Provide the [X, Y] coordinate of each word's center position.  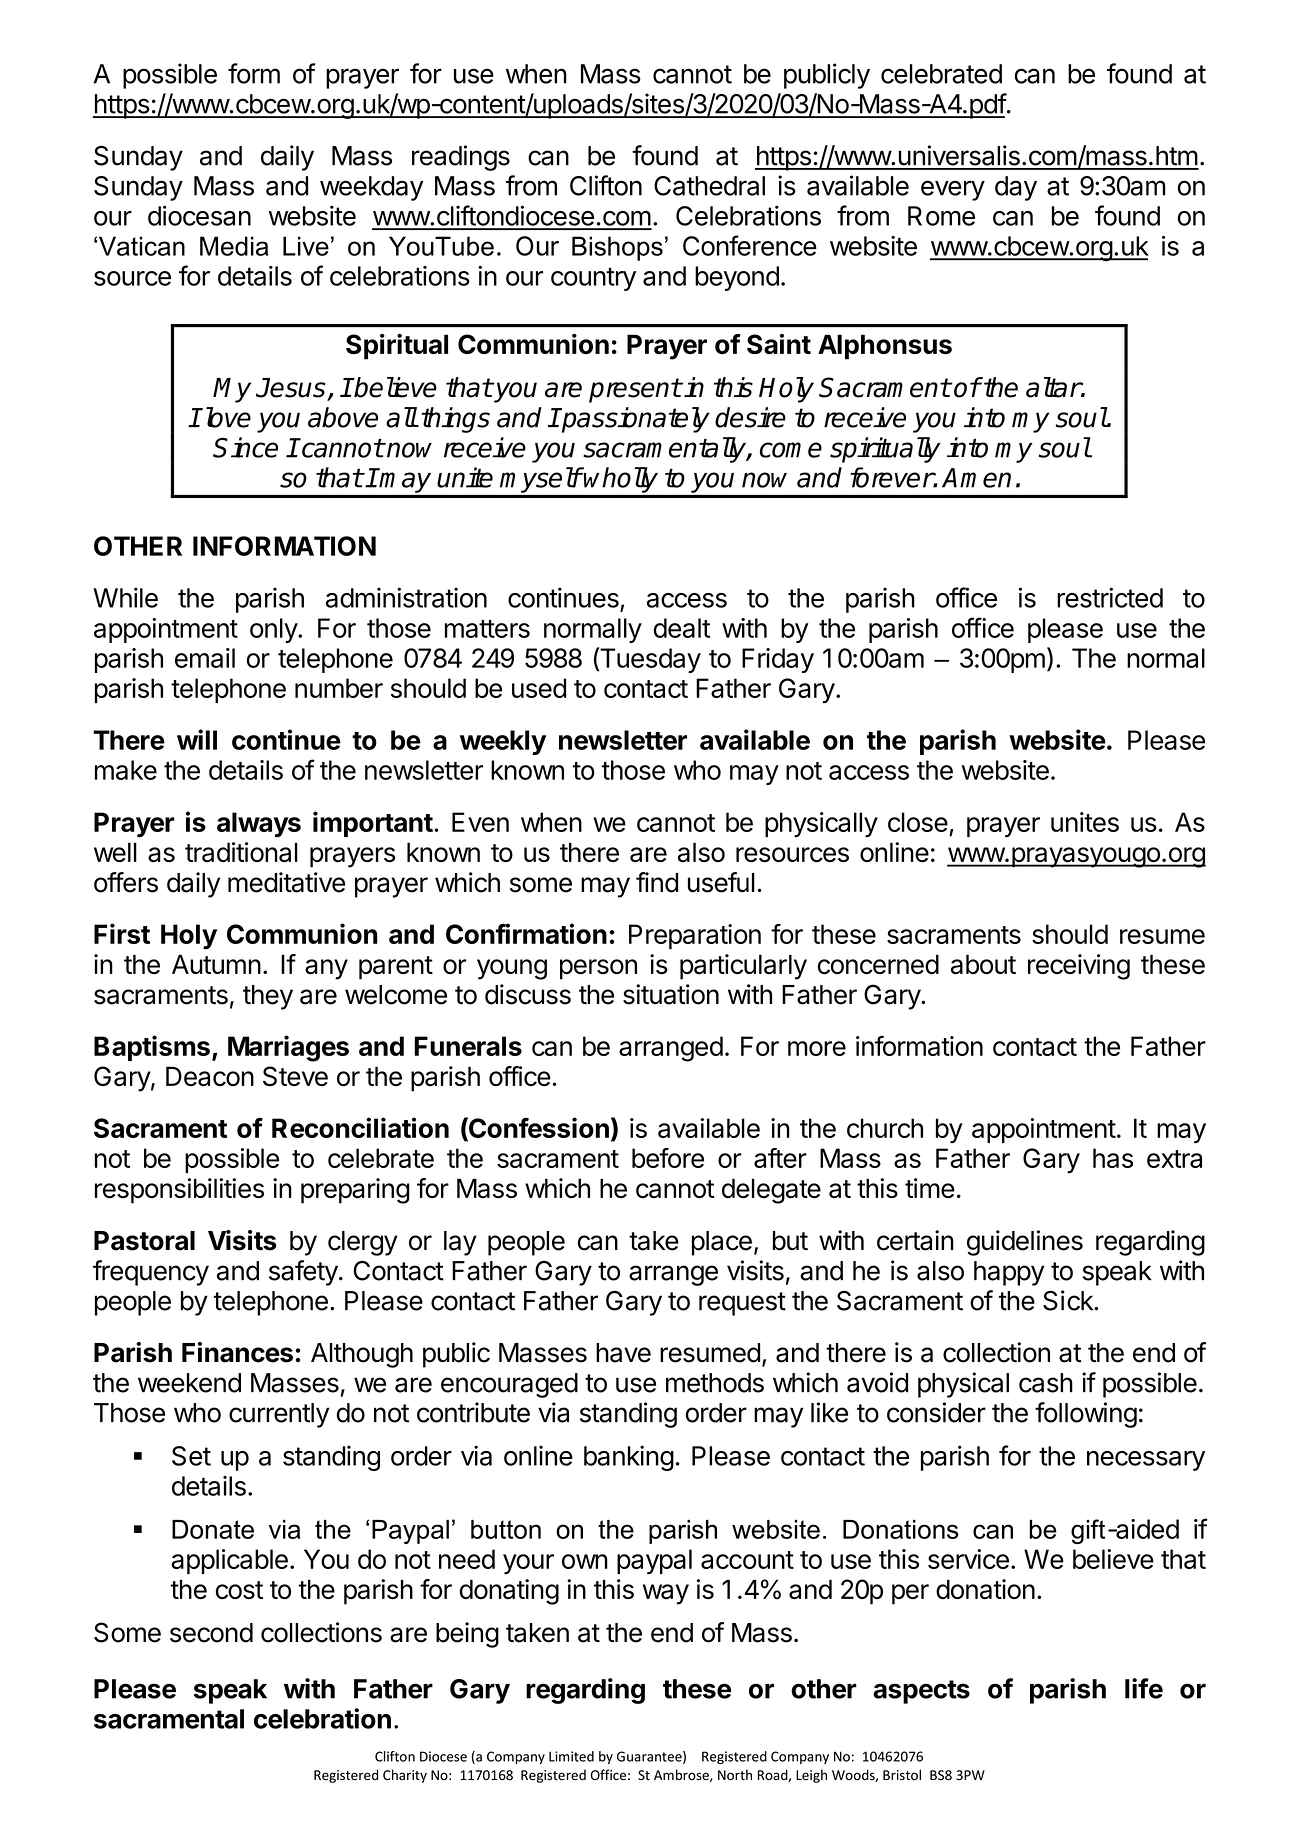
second [211, 1633]
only [274, 630]
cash [1046, 1383]
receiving [1079, 967]
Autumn [216, 964]
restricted [1110, 597]
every [953, 190]
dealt [681, 628]
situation [671, 994]
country [593, 279]
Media [234, 246]
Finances [237, 1352]
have [623, 1353]
